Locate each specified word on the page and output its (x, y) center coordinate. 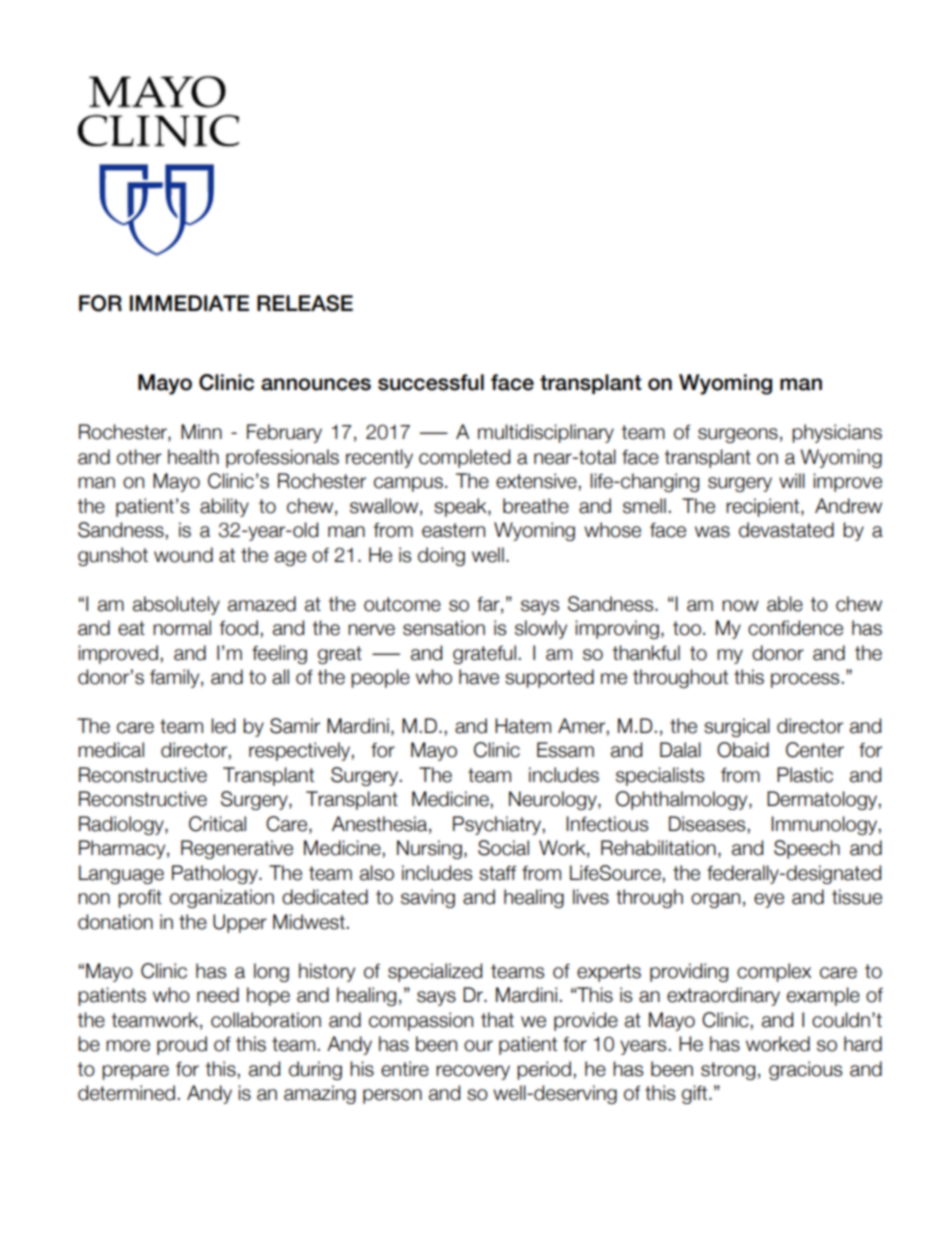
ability (224, 507)
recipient (764, 507)
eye (769, 900)
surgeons (738, 435)
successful (431, 382)
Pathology (216, 874)
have (479, 677)
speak (461, 507)
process (805, 680)
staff (498, 873)
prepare (135, 1072)
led (223, 726)
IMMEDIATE (189, 303)
